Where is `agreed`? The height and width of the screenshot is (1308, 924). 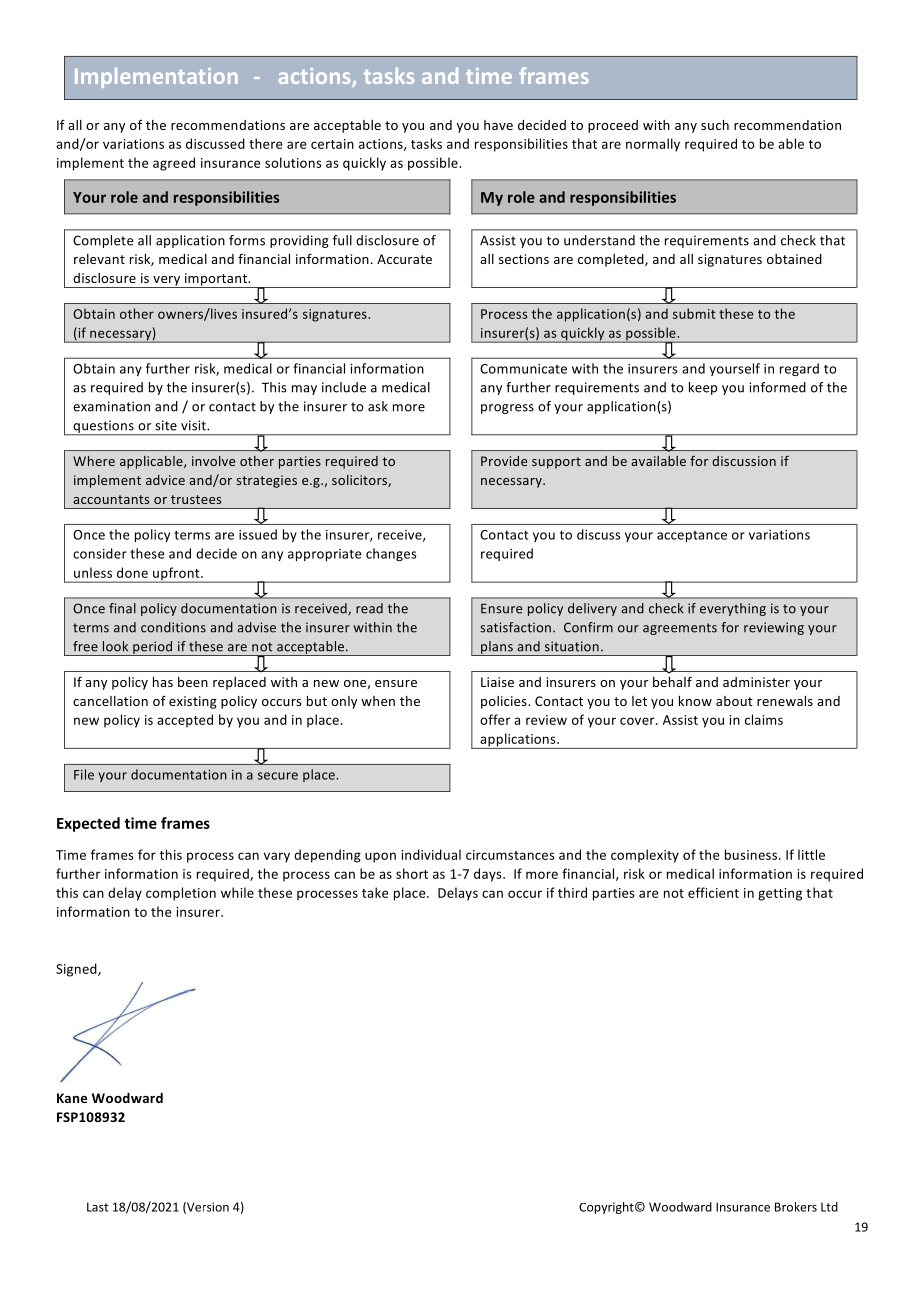
agreed is located at coordinates (174, 164).
